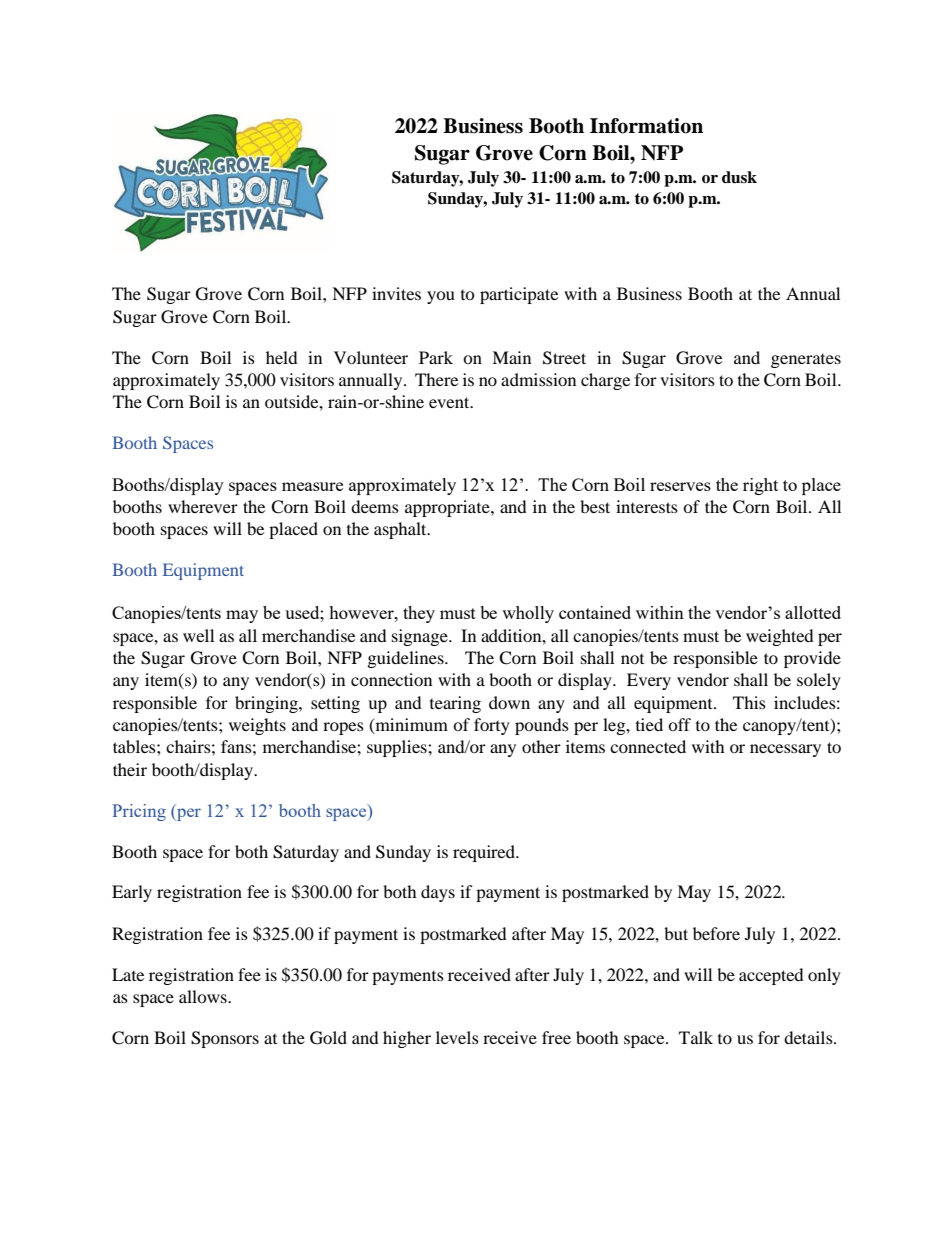  I want to click on generates, so click(806, 361).
